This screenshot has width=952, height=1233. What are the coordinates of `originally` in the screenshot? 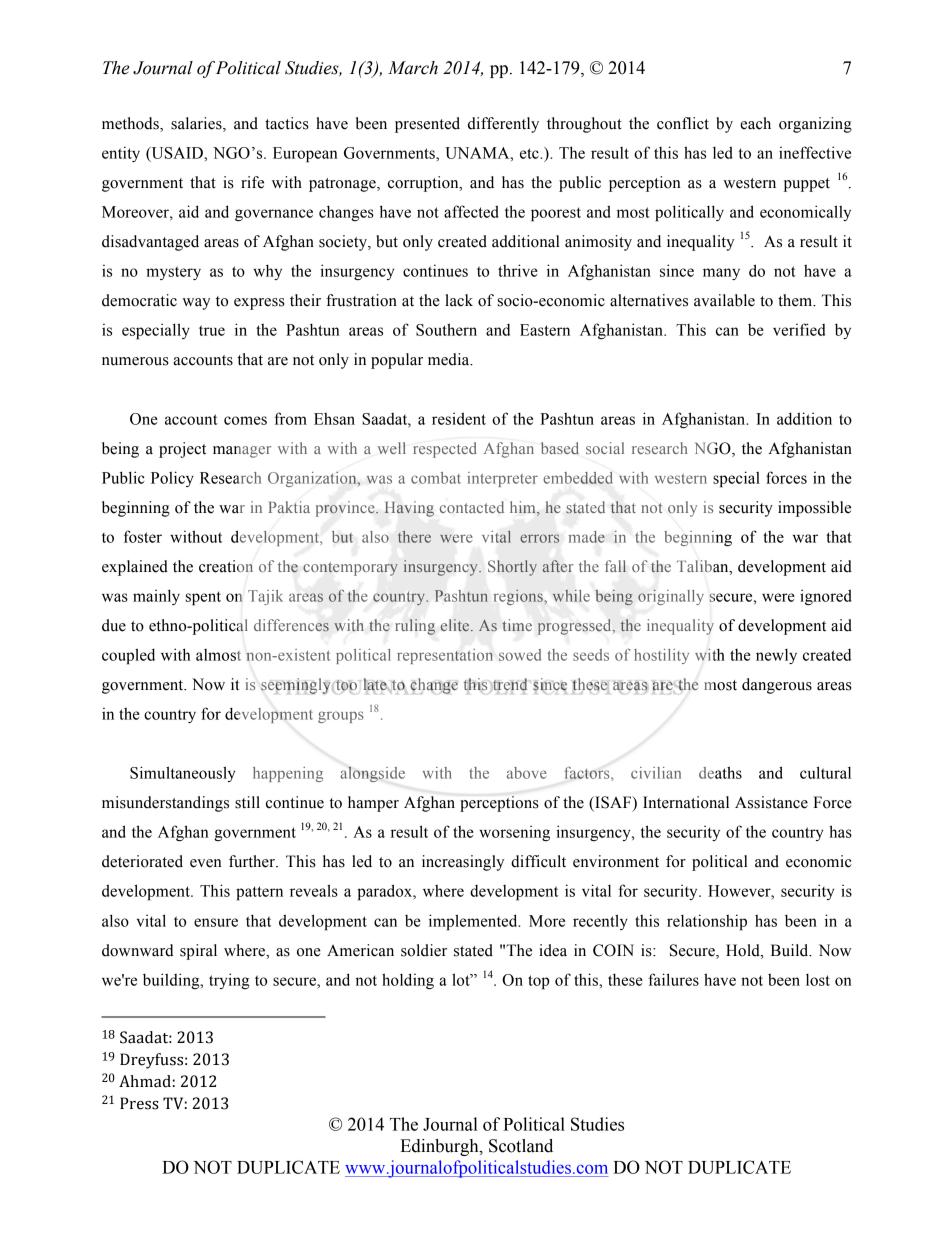 It's located at (671, 597).
